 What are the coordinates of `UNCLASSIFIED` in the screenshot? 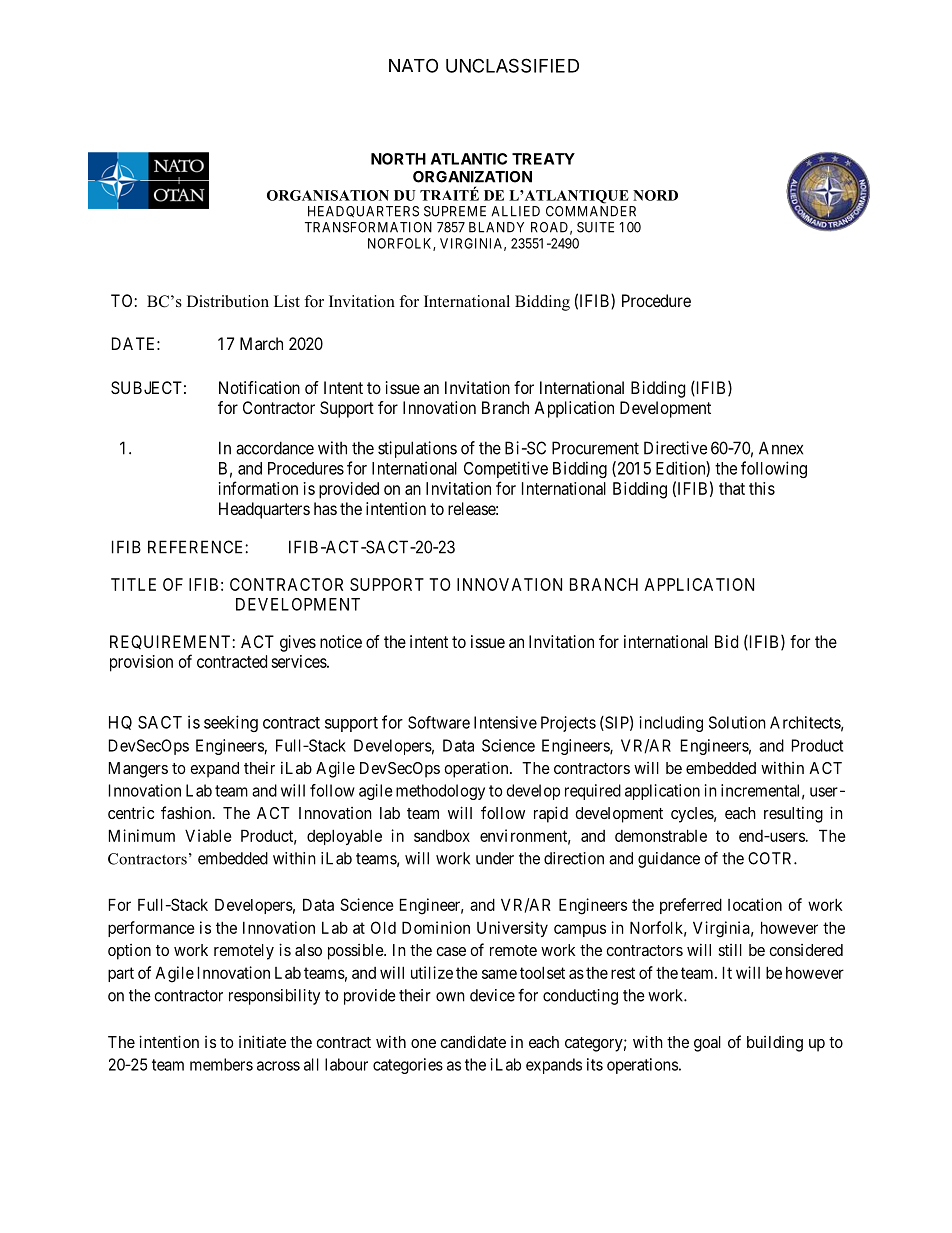 It's located at (512, 65).
